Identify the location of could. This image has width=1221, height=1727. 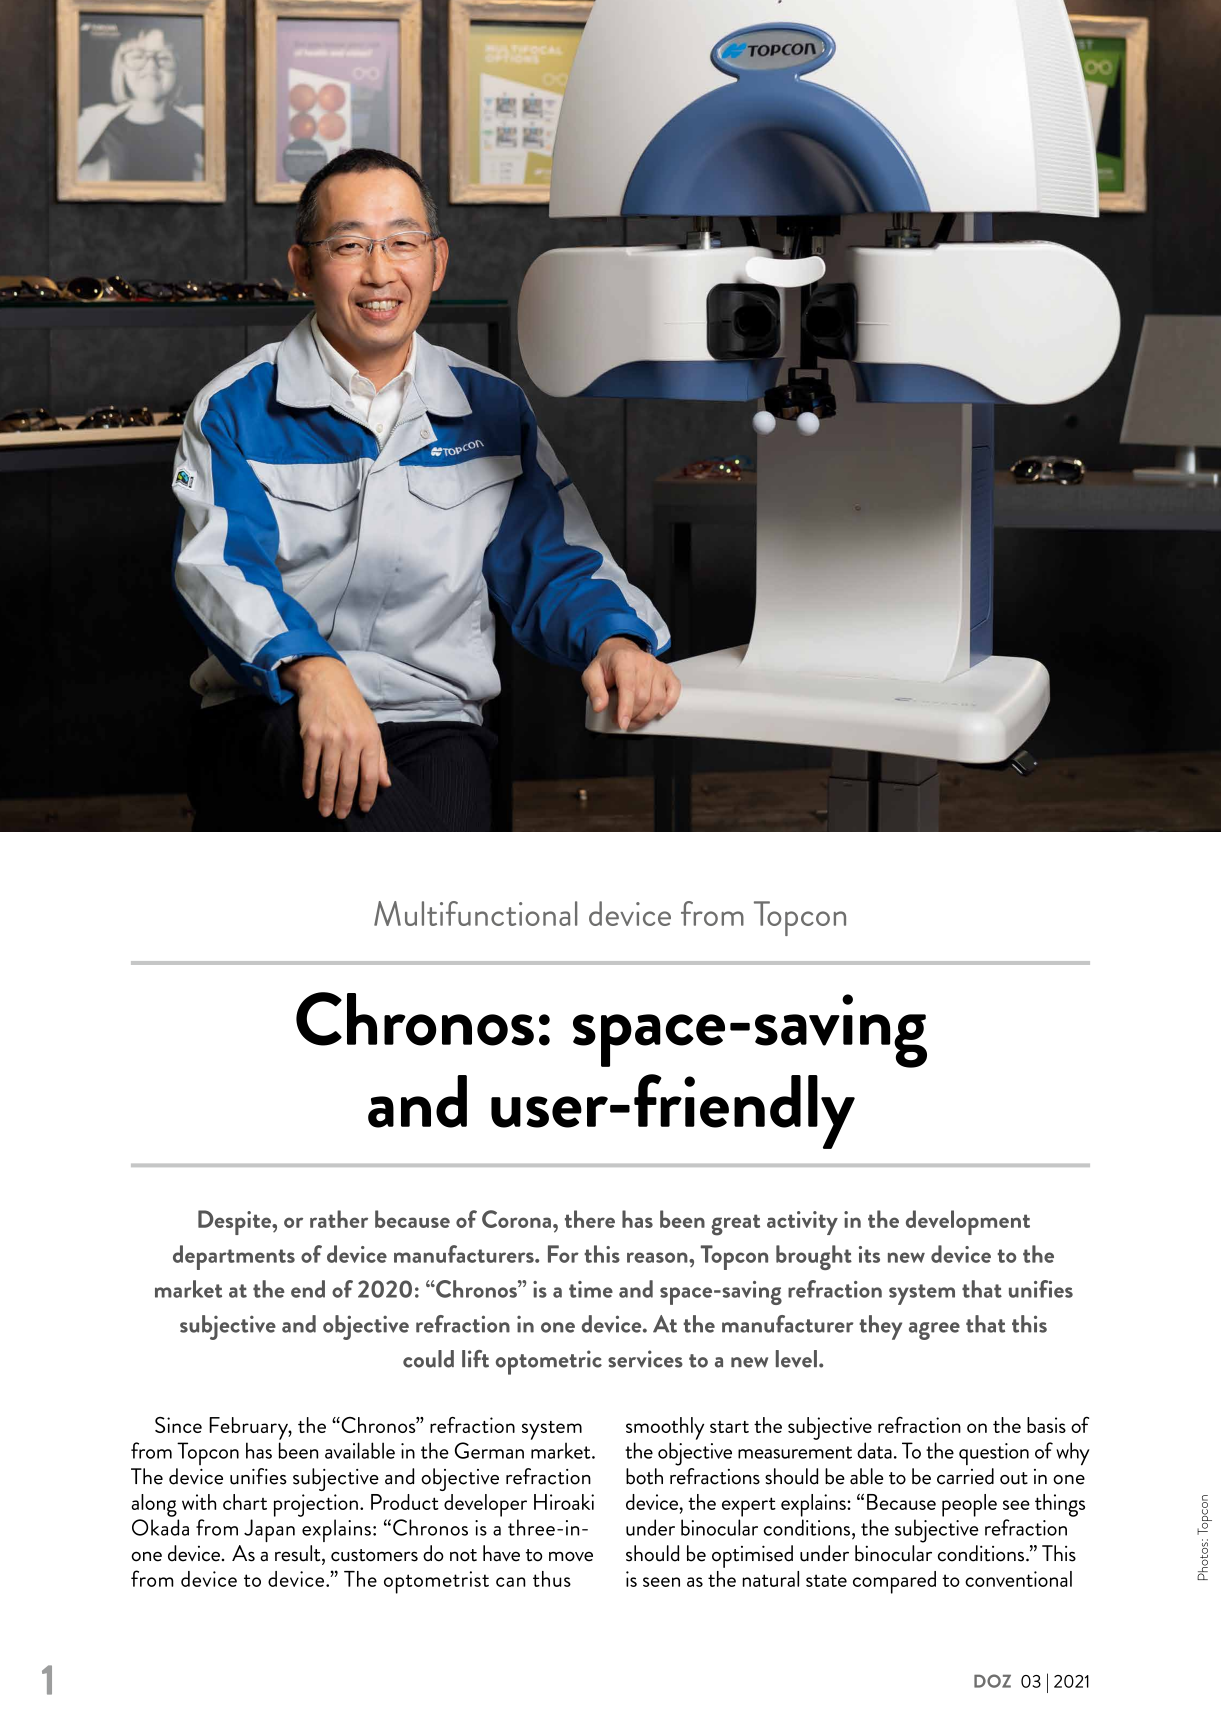
(428, 1359).
